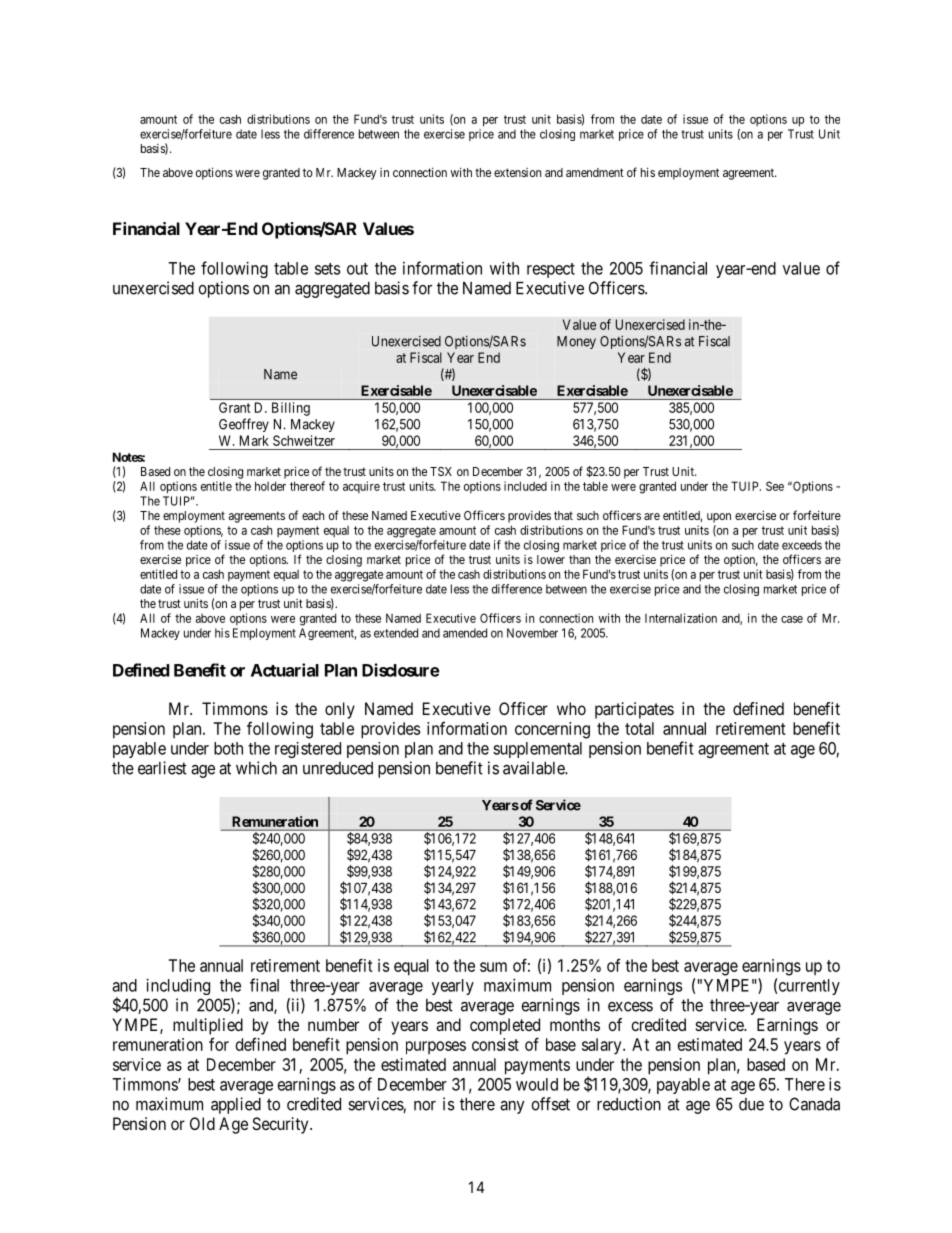 The image size is (952, 1233). What do you see at coordinates (595, 172) in the image?
I see `amendment` at bounding box center [595, 172].
